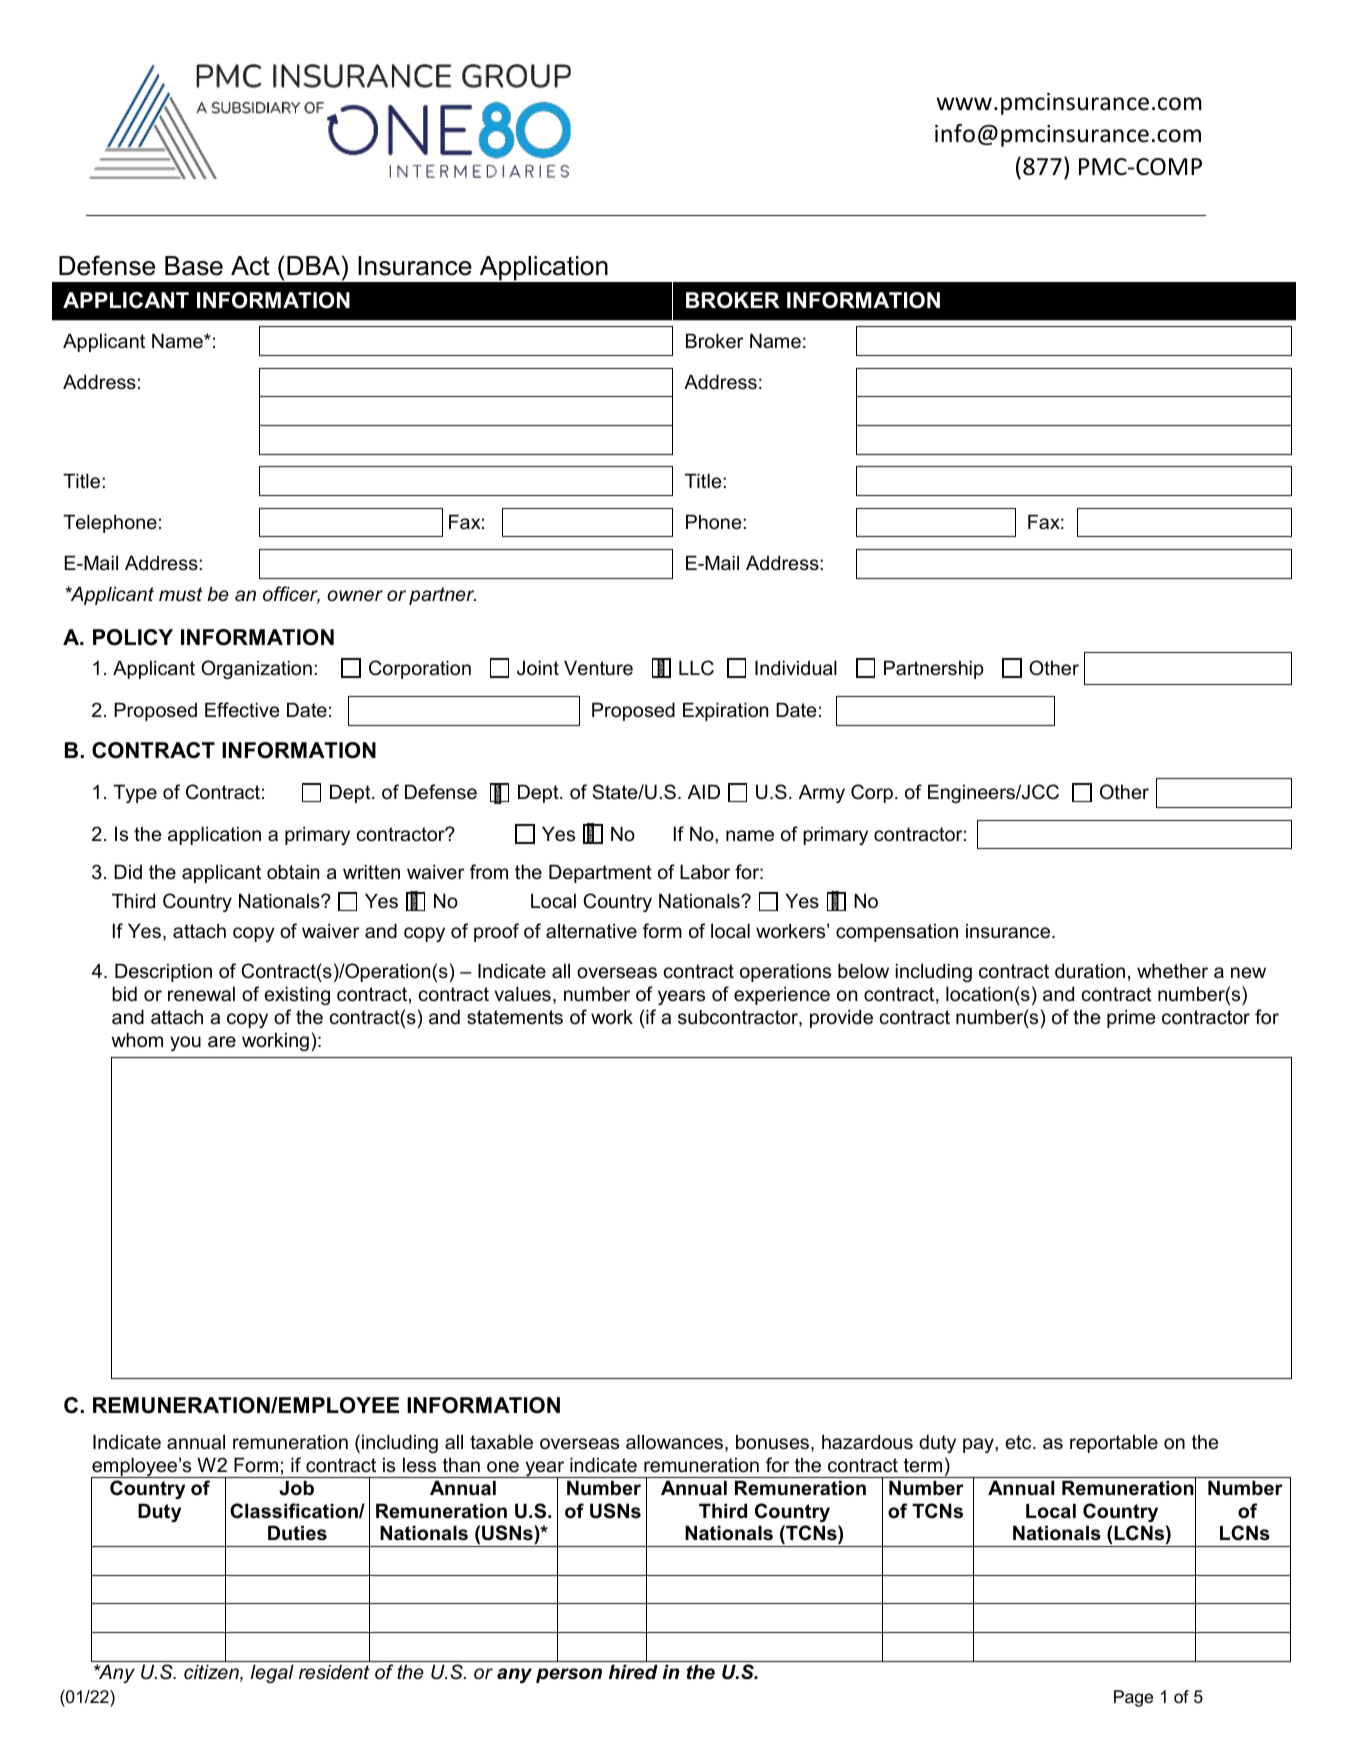 Image resolution: width=1349 pixels, height=1746 pixels. I want to click on prime, so click(1131, 1018).
